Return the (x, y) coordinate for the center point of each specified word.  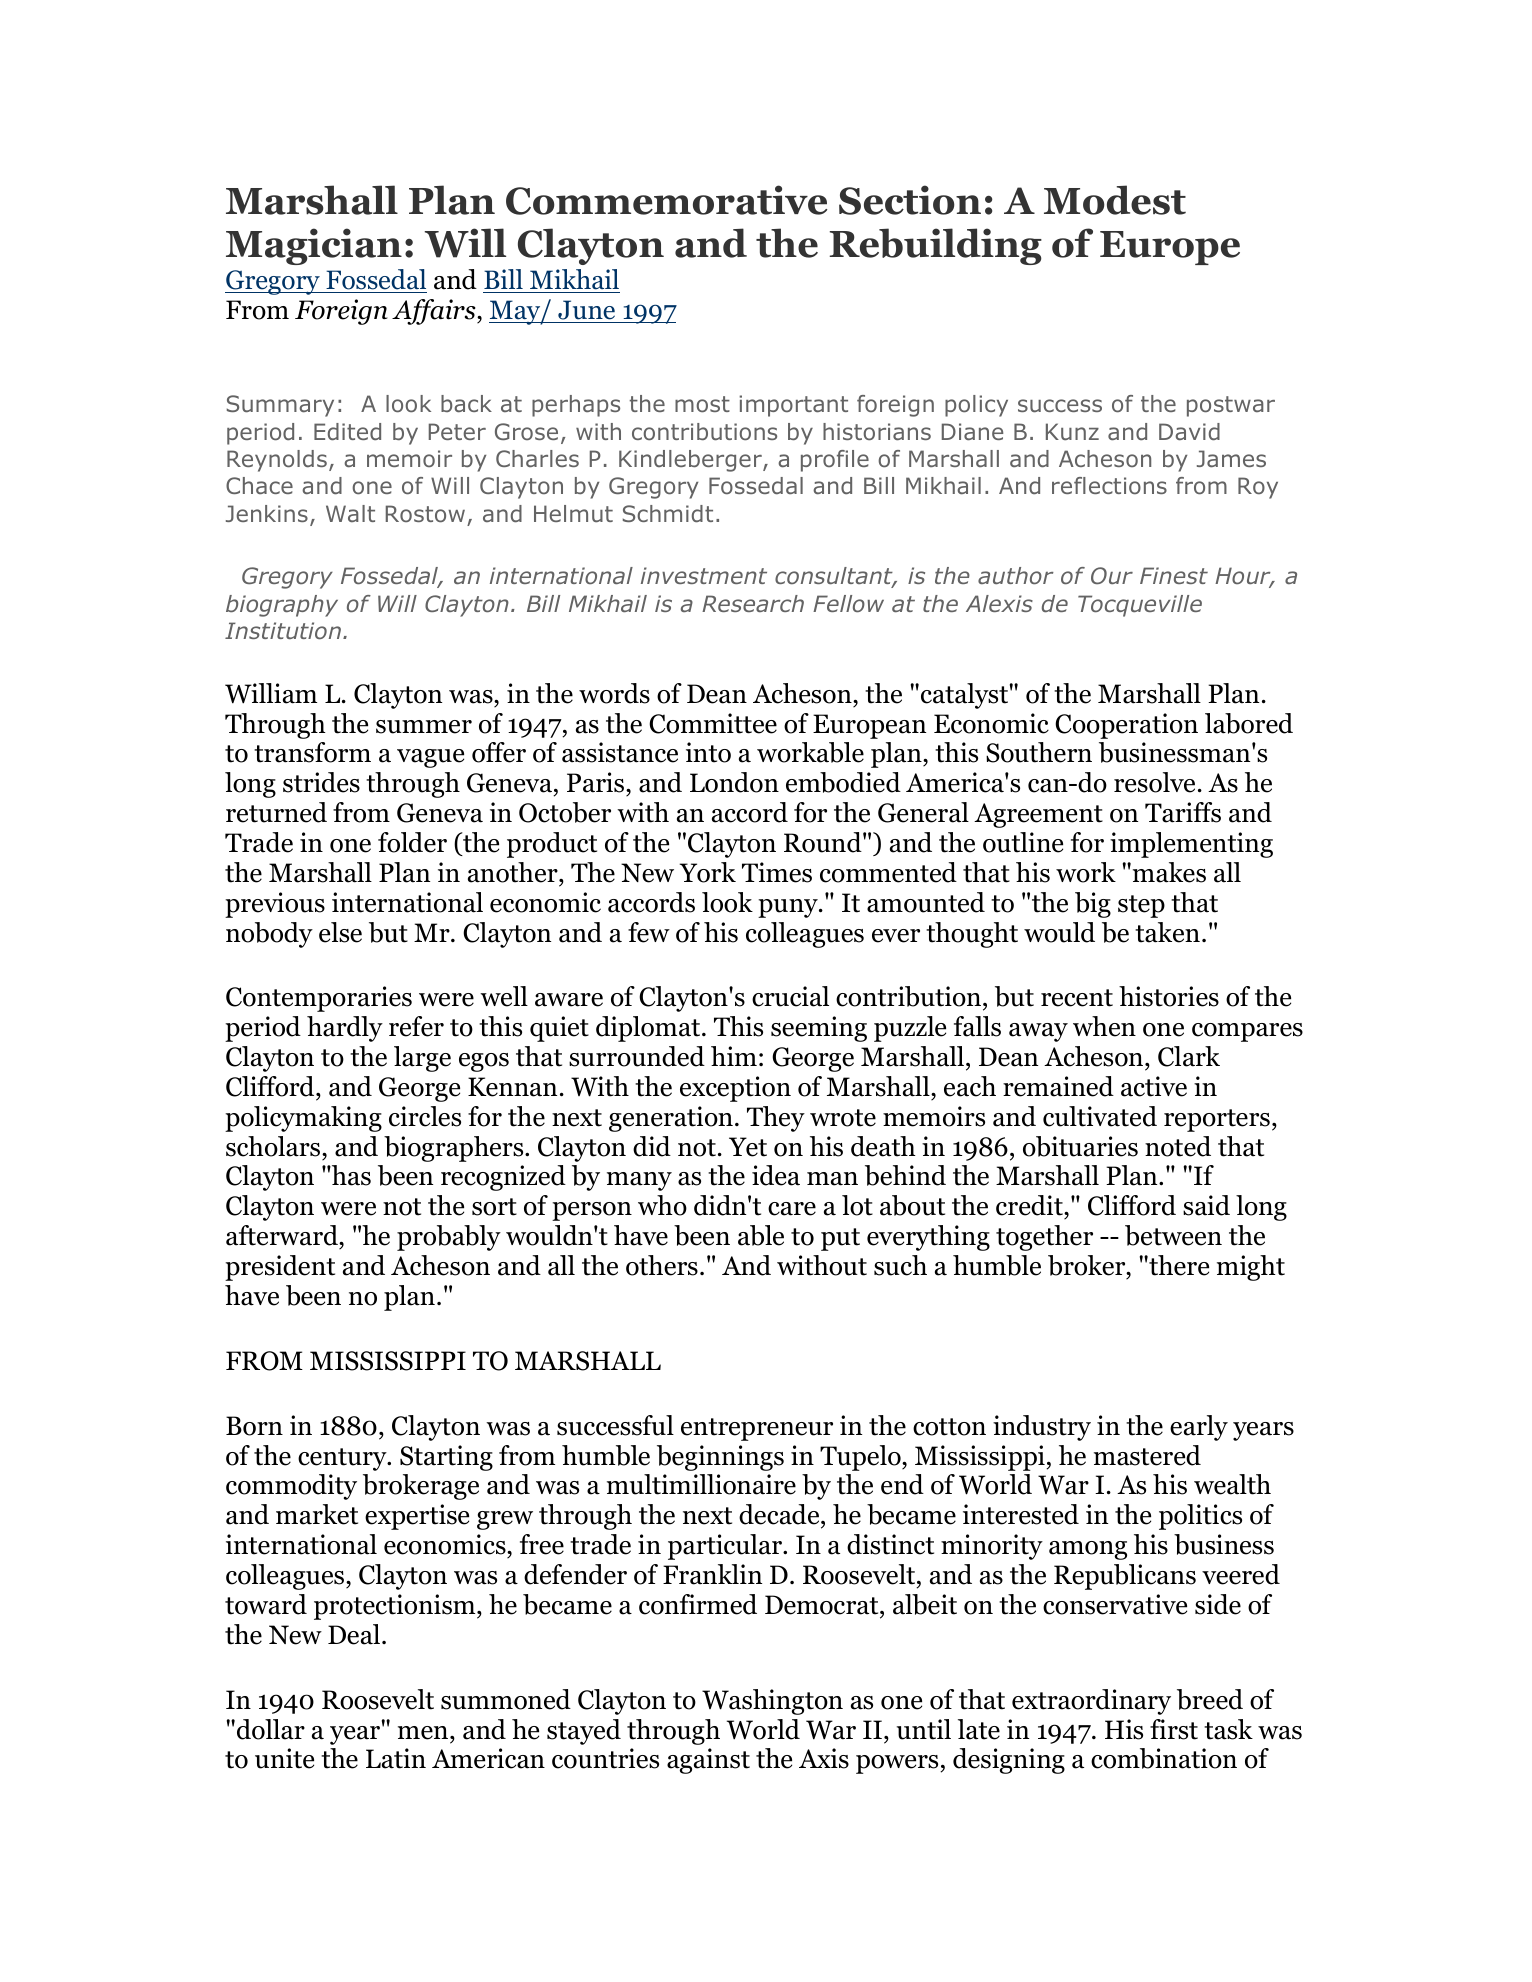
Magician (314, 246)
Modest (1115, 200)
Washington (772, 1702)
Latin (396, 1758)
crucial (790, 996)
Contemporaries (319, 999)
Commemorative (666, 200)
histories (1169, 996)
